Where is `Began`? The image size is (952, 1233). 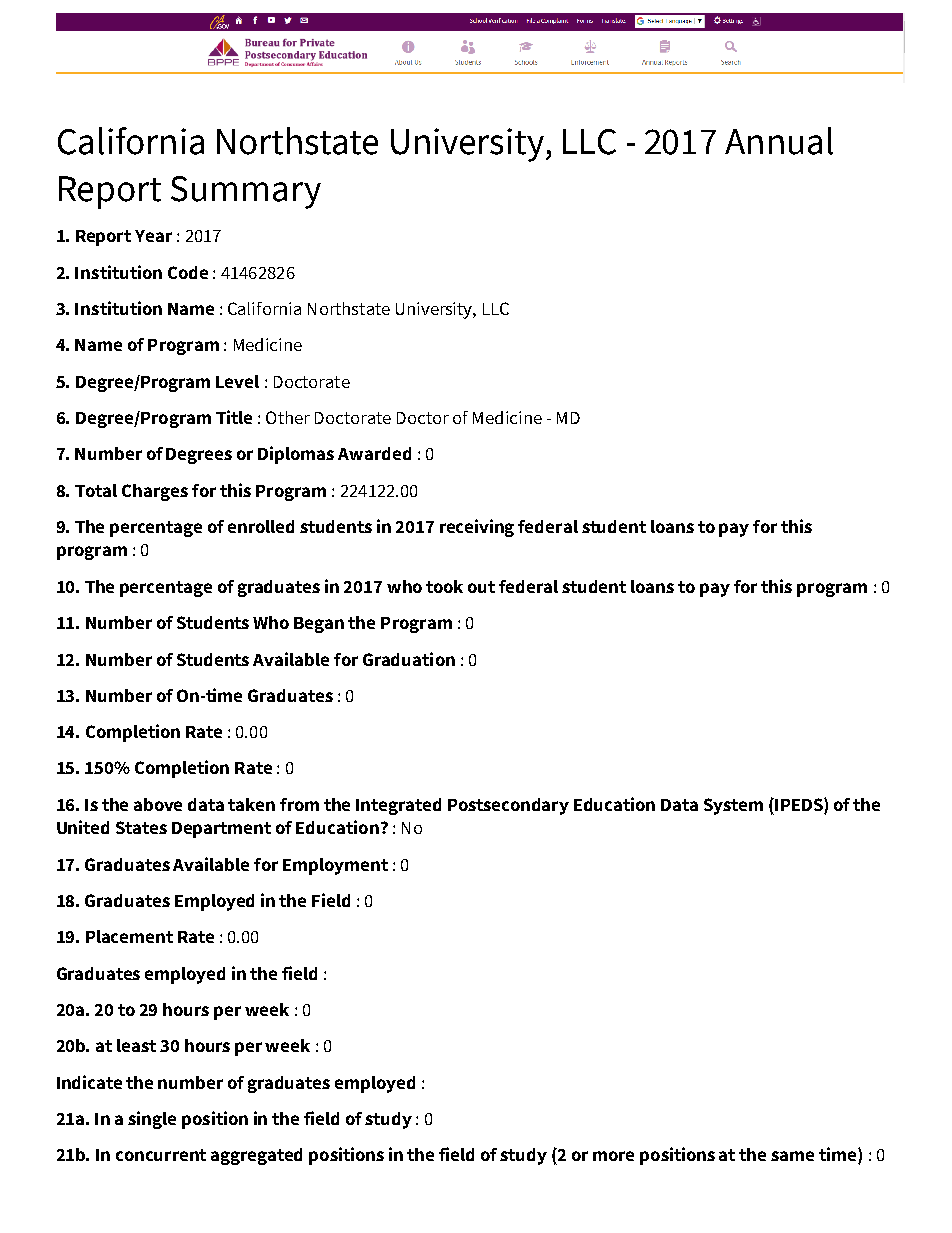 Began is located at coordinates (319, 625).
